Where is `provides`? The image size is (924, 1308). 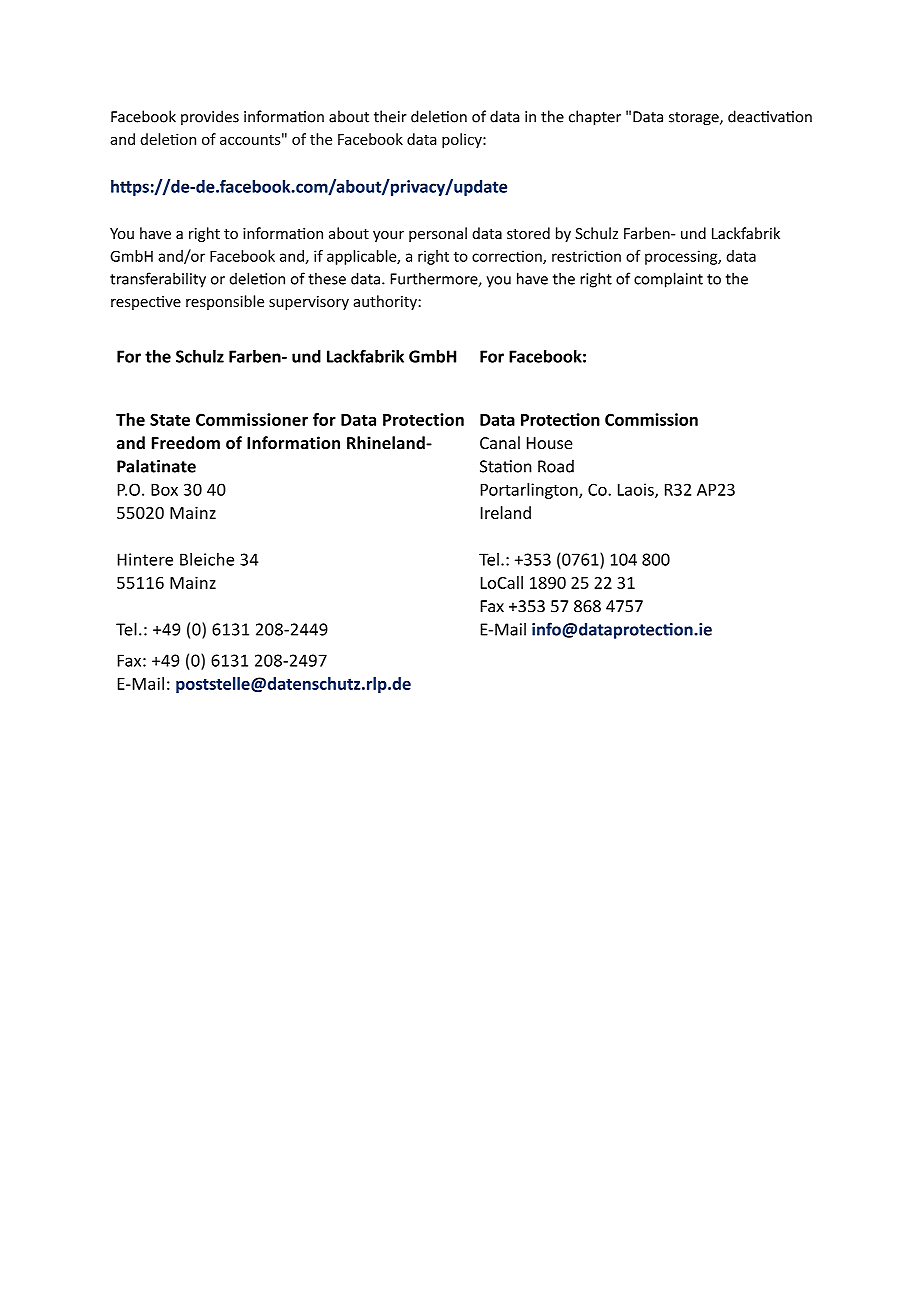
provides is located at coordinates (210, 117).
